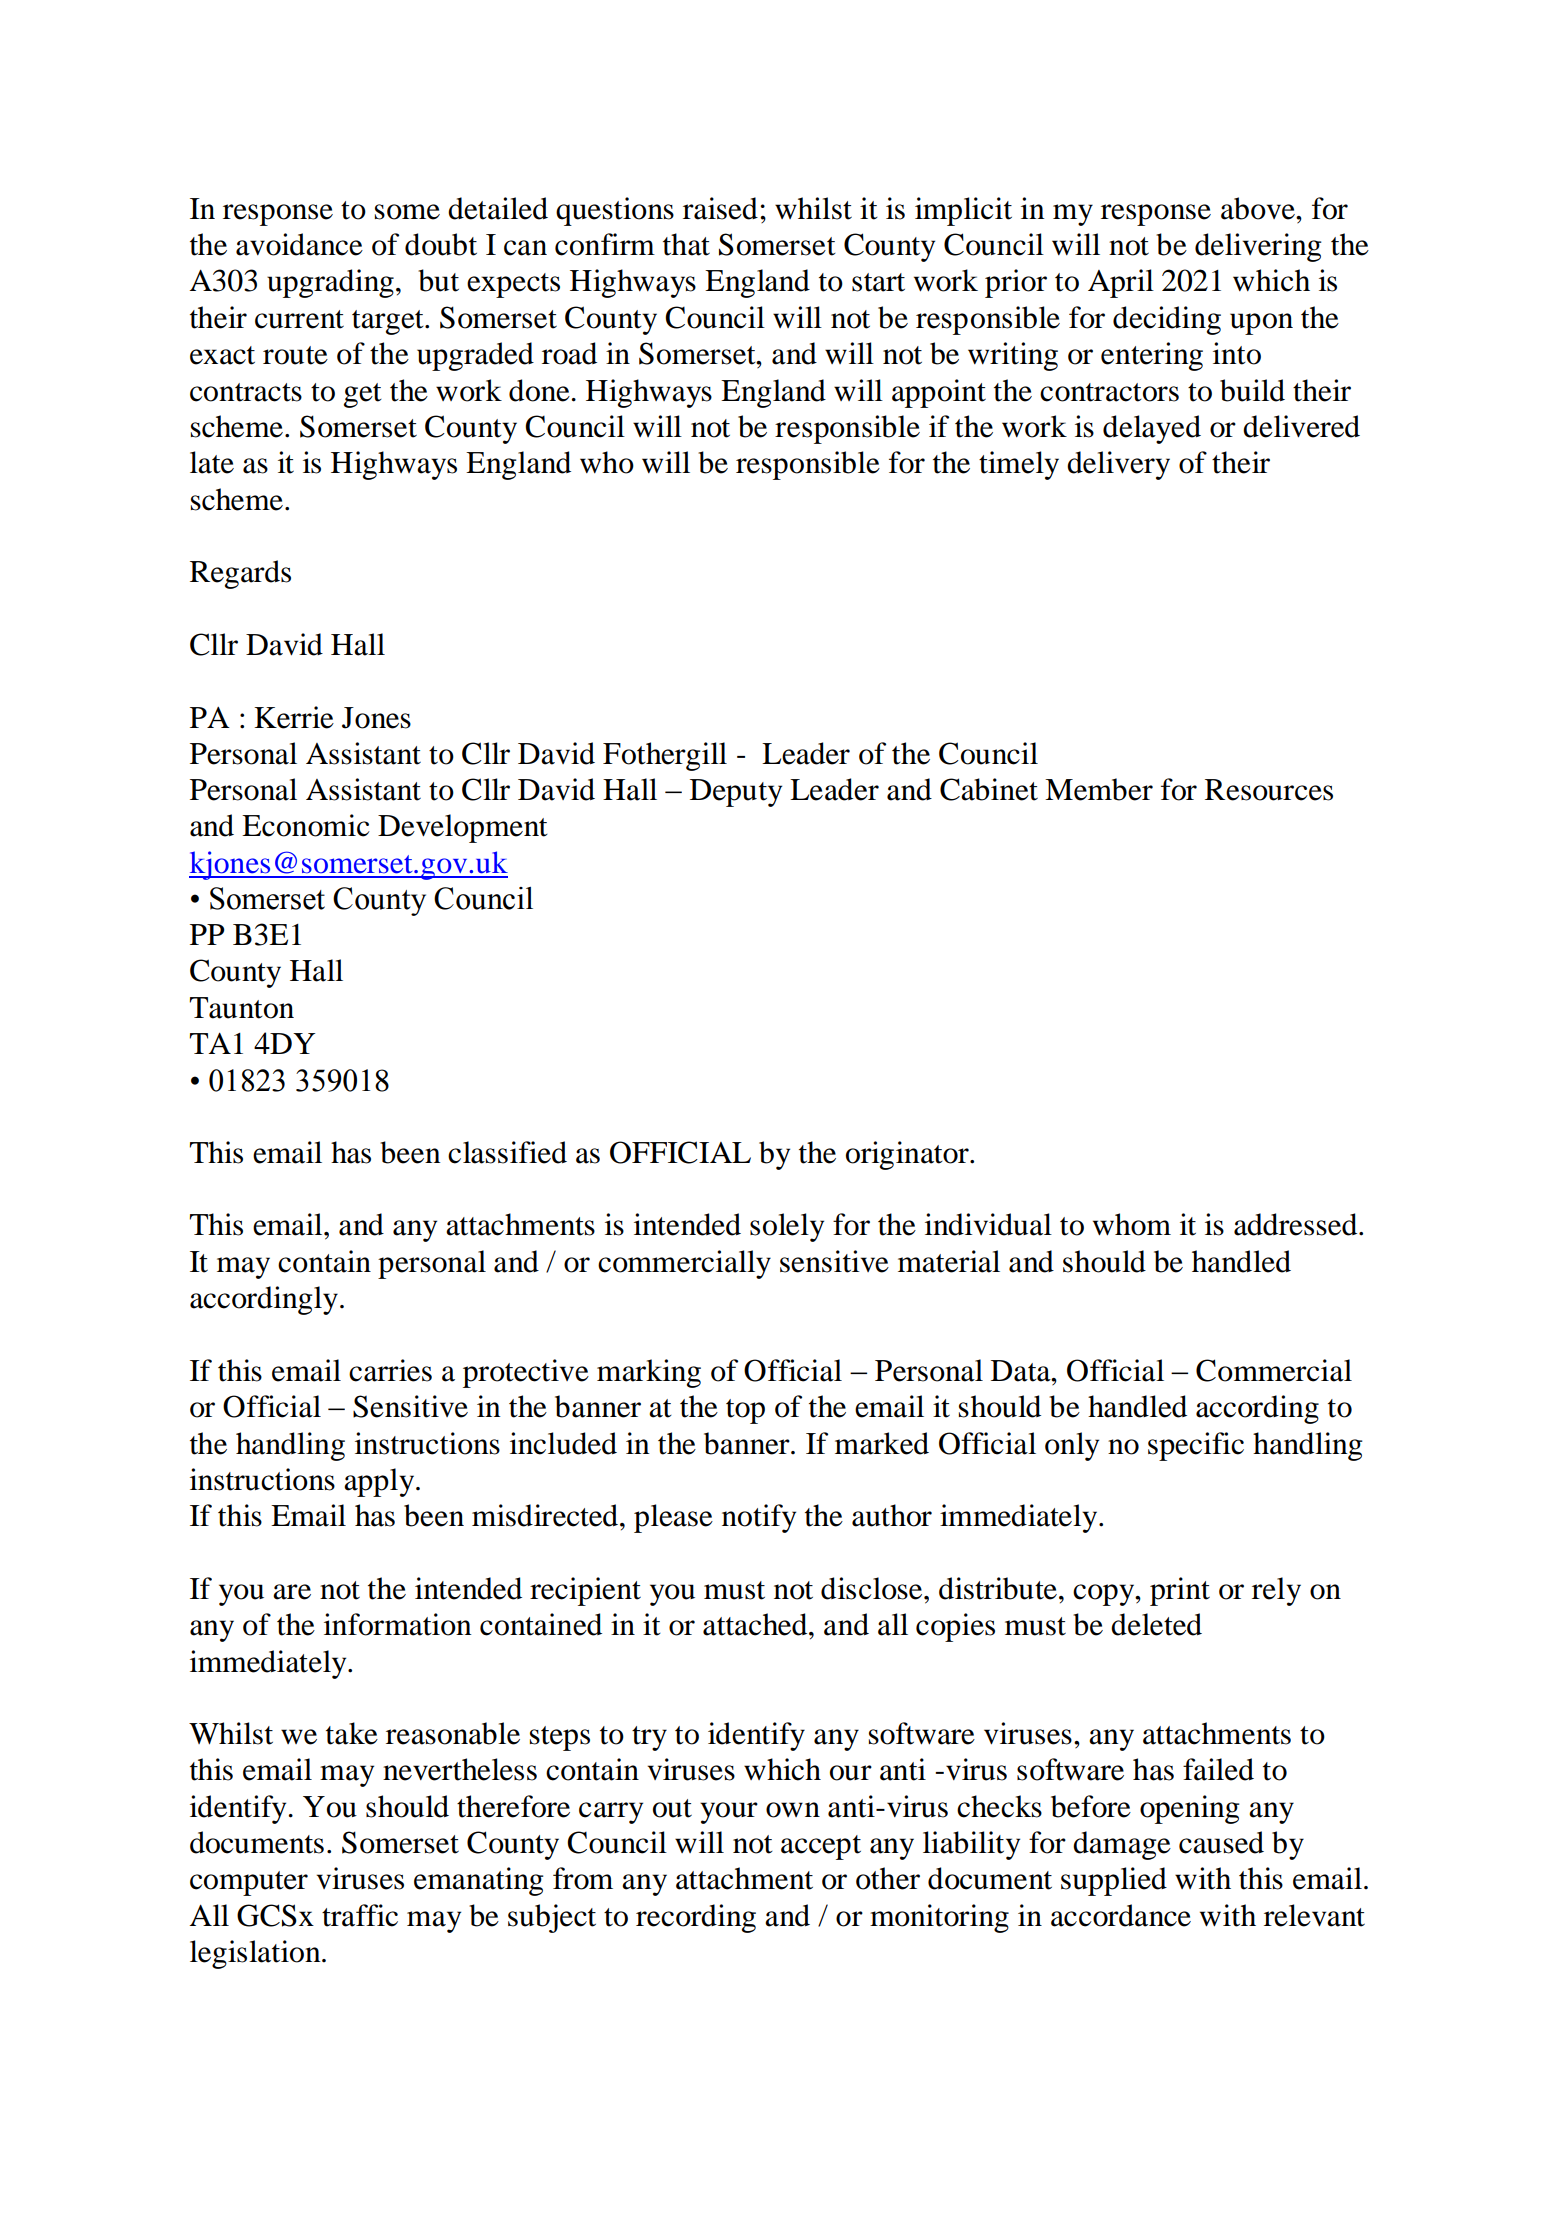  Describe the element at coordinates (720, 208) in the document. I see `raised` at that location.
